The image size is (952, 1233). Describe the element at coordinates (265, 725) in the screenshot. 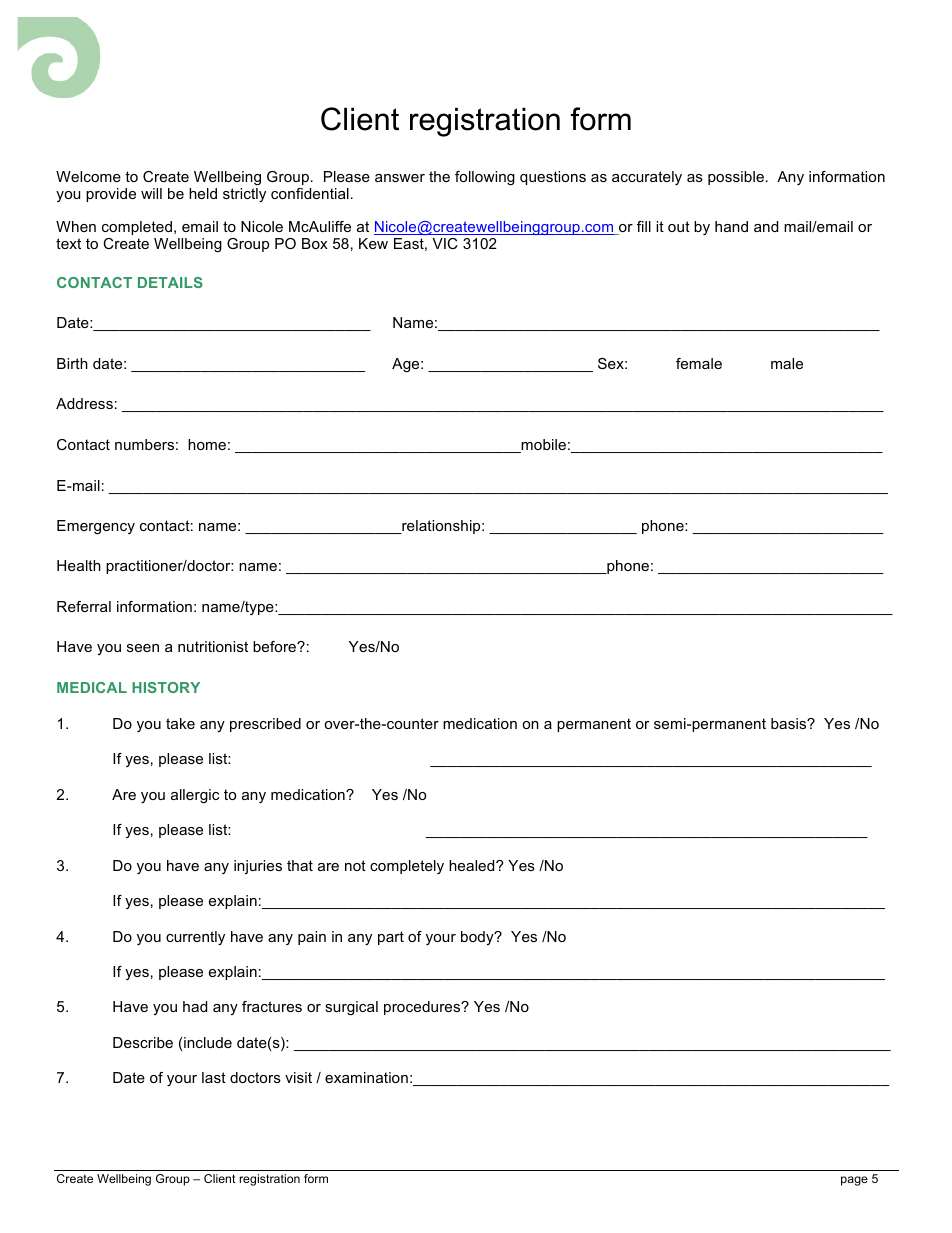

I see `prescribed` at that location.
